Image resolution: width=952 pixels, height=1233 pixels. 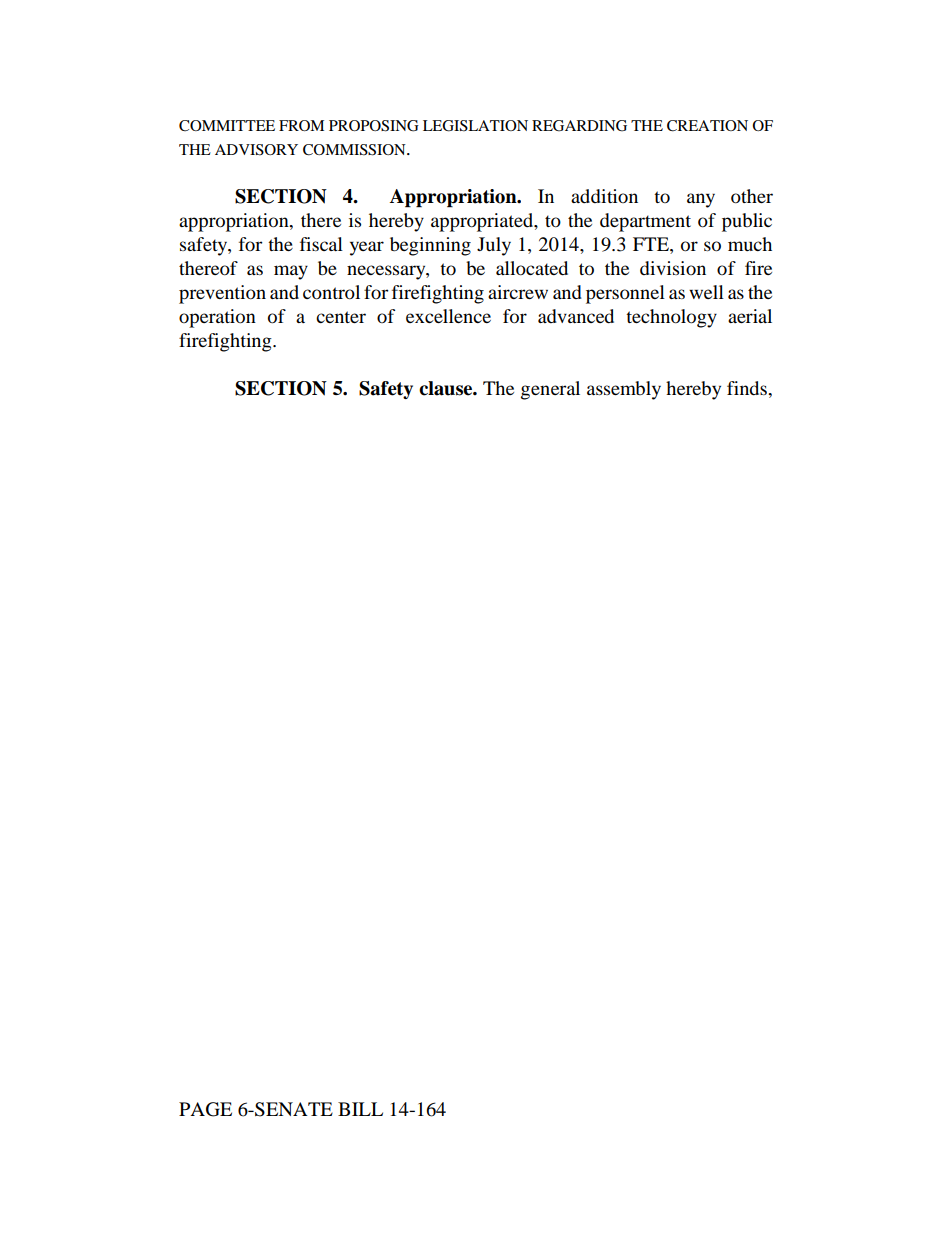 What do you see at coordinates (217, 318) in the page?
I see `operation` at bounding box center [217, 318].
